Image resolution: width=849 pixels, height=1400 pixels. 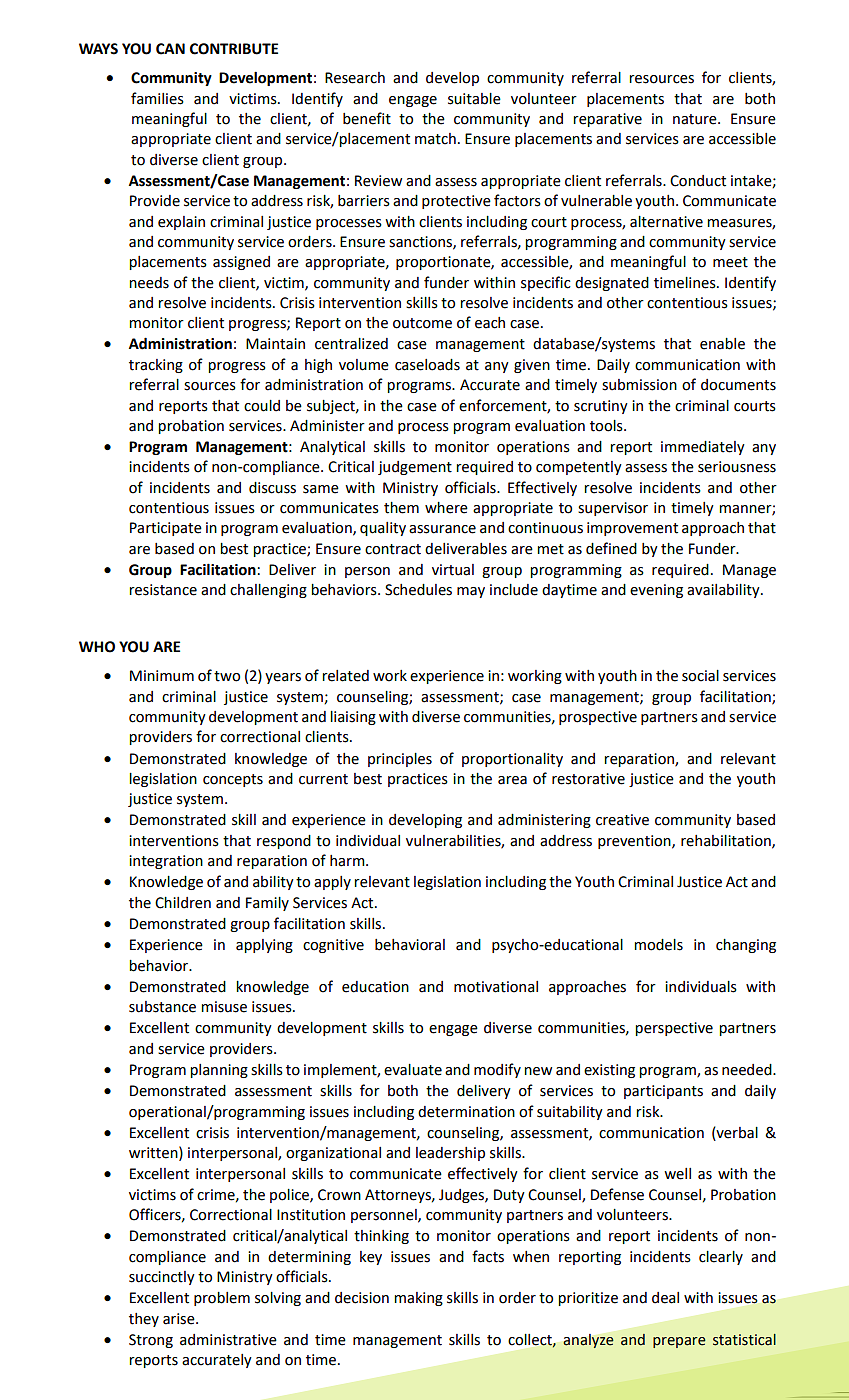 I want to click on arise, so click(x=180, y=1319).
